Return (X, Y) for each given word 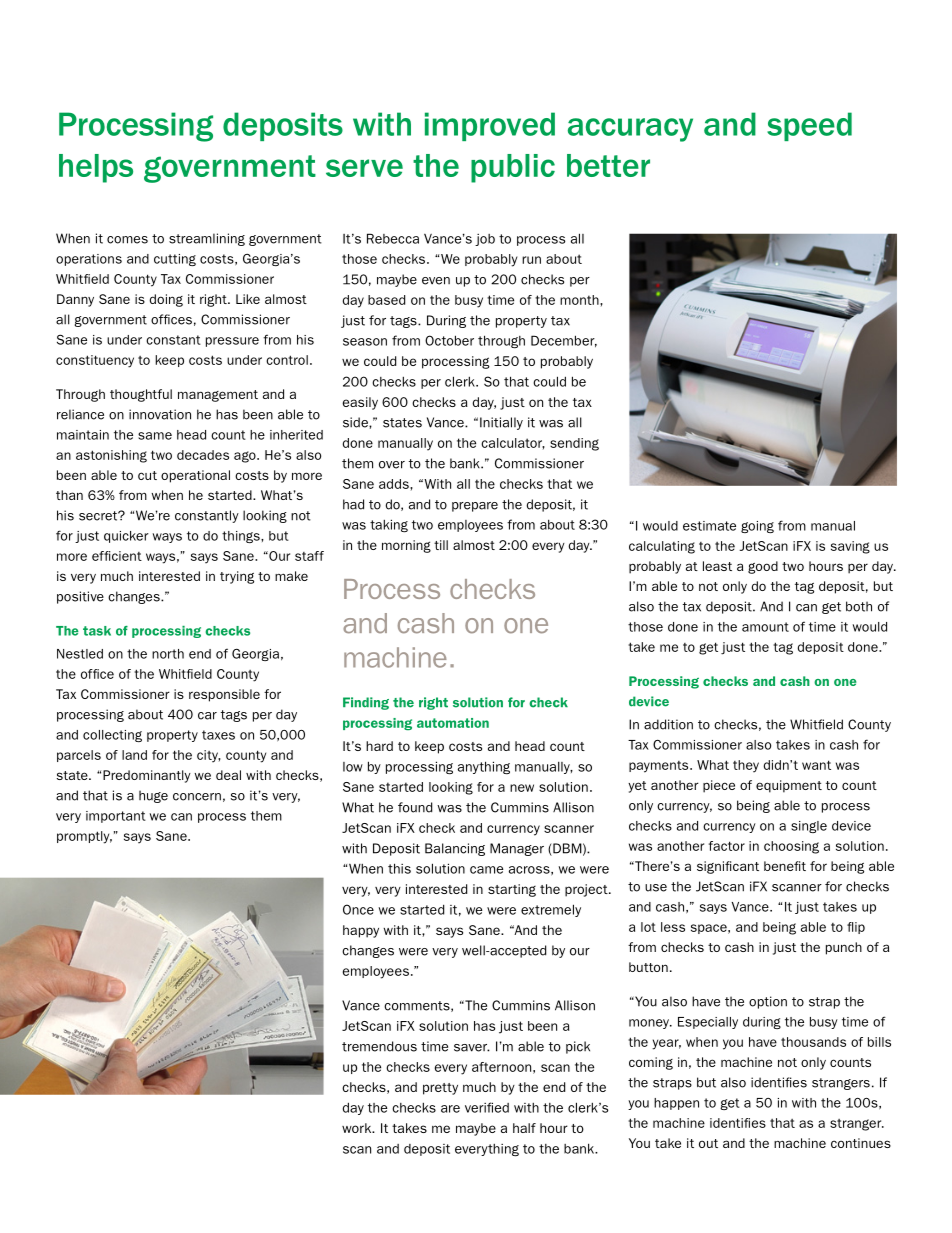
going (757, 527)
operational (195, 476)
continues (861, 1143)
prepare (475, 507)
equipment (789, 786)
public (513, 168)
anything (484, 768)
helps (96, 168)
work (358, 1128)
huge (153, 796)
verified (487, 1107)
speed (809, 126)
